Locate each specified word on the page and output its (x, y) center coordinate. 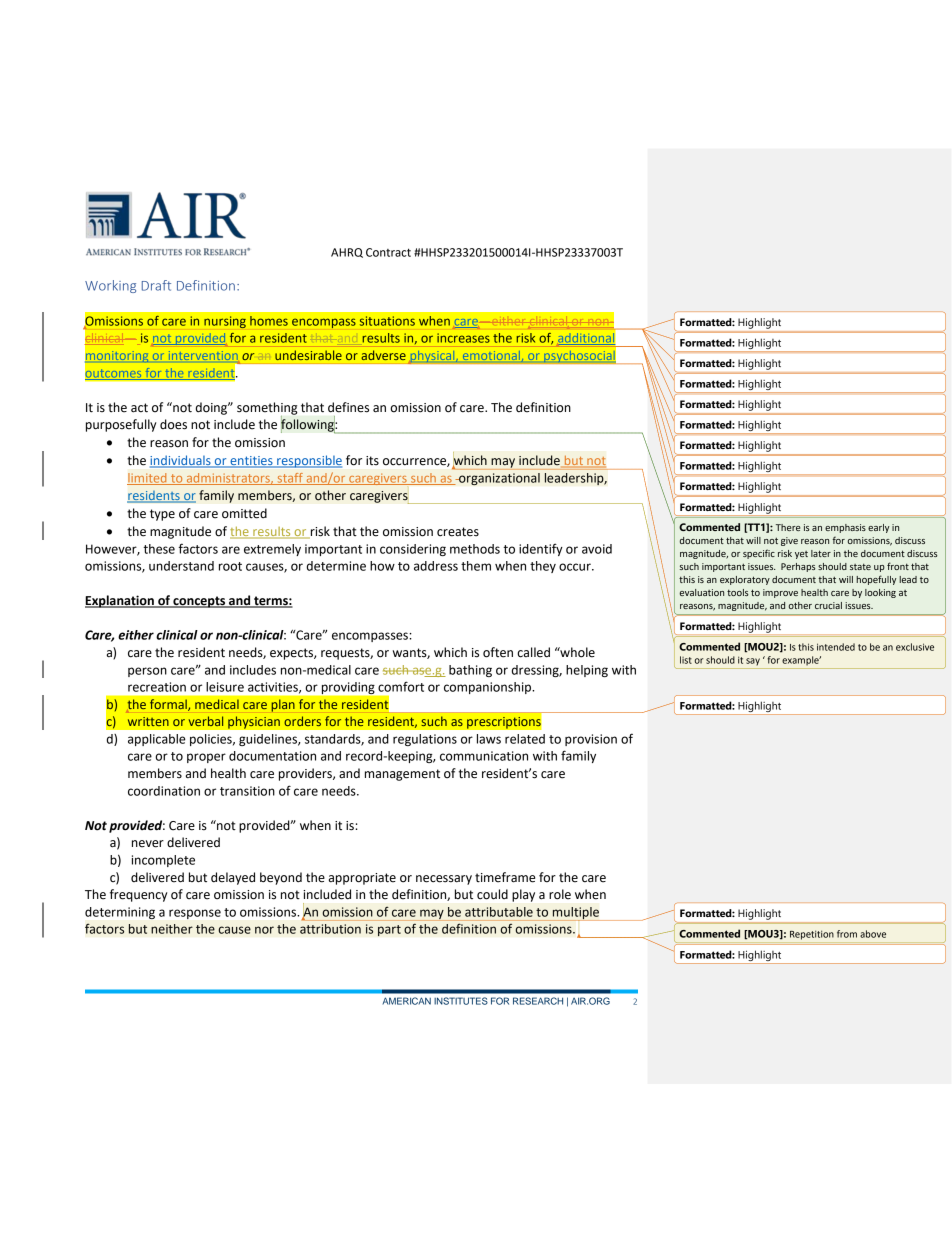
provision (591, 740)
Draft (156, 285)
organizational (498, 479)
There (788, 527)
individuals (181, 461)
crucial (828, 605)
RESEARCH (538, 1001)
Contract (388, 252)
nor (264, 930)
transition (247, 791)
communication (484, 756)
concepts (199, 602)
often (498, 652)
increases (463, 338)
